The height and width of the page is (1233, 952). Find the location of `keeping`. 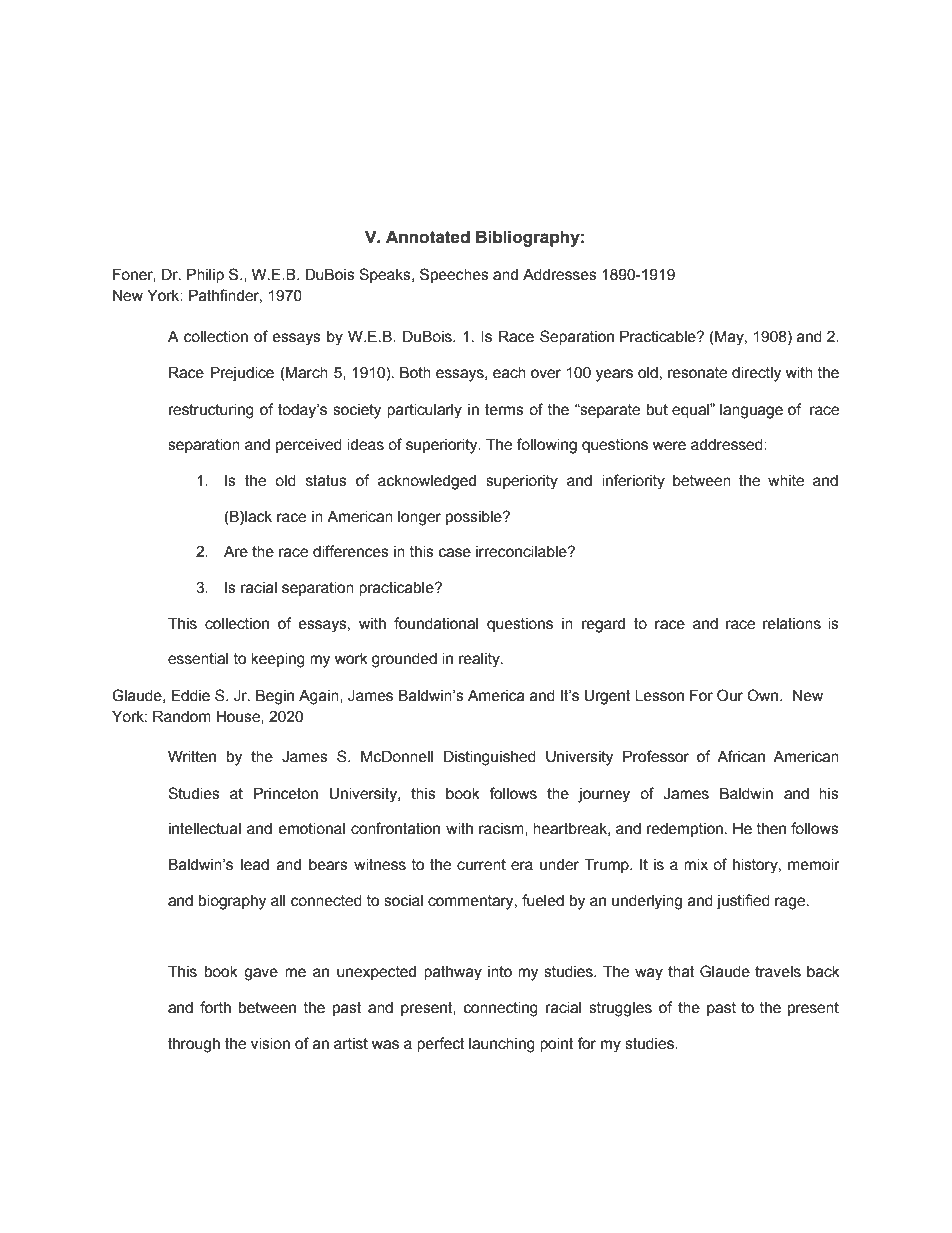

keeping is located at coordinates (278, 660).
